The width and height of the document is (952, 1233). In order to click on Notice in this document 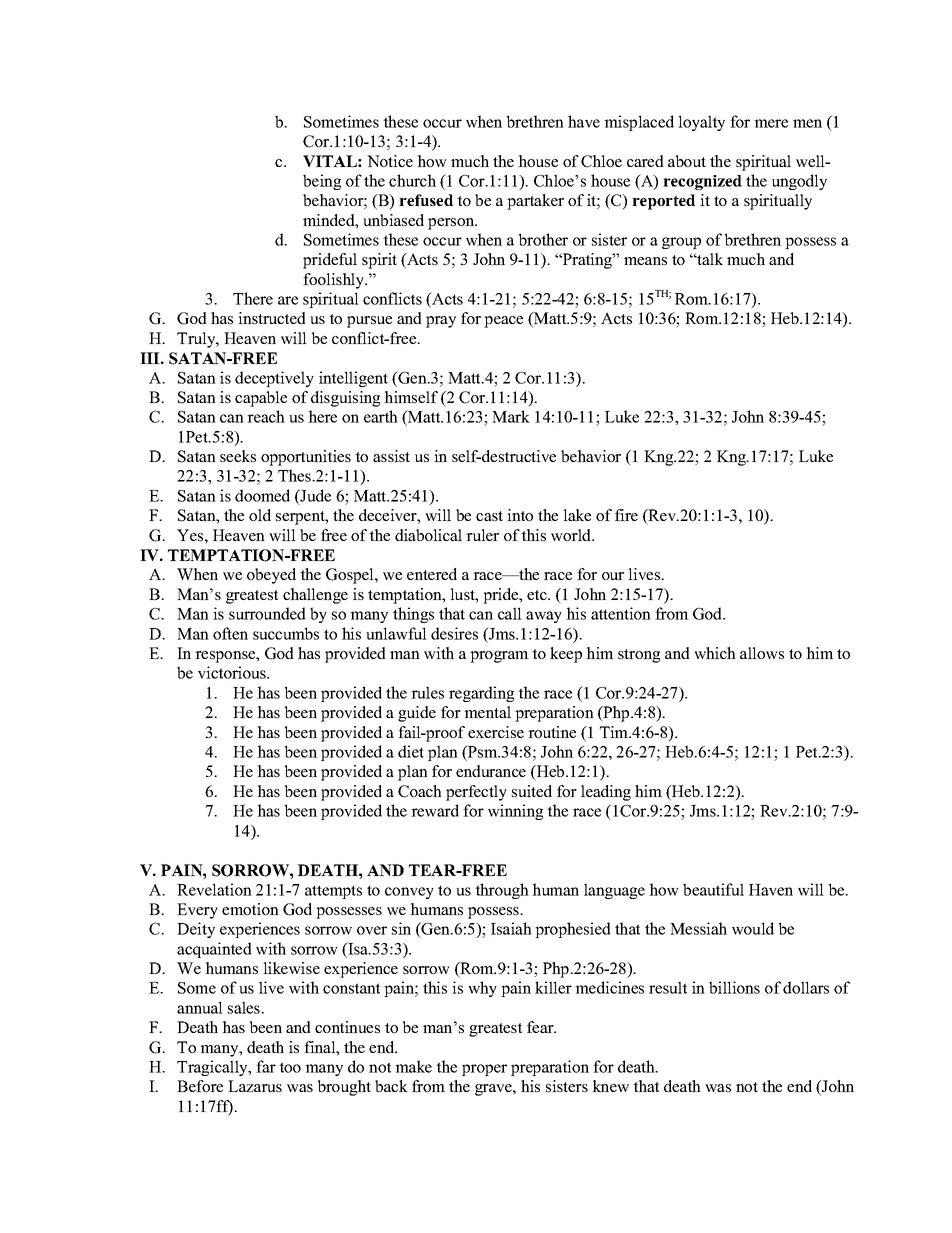, I will do `click(390, 161)`.
